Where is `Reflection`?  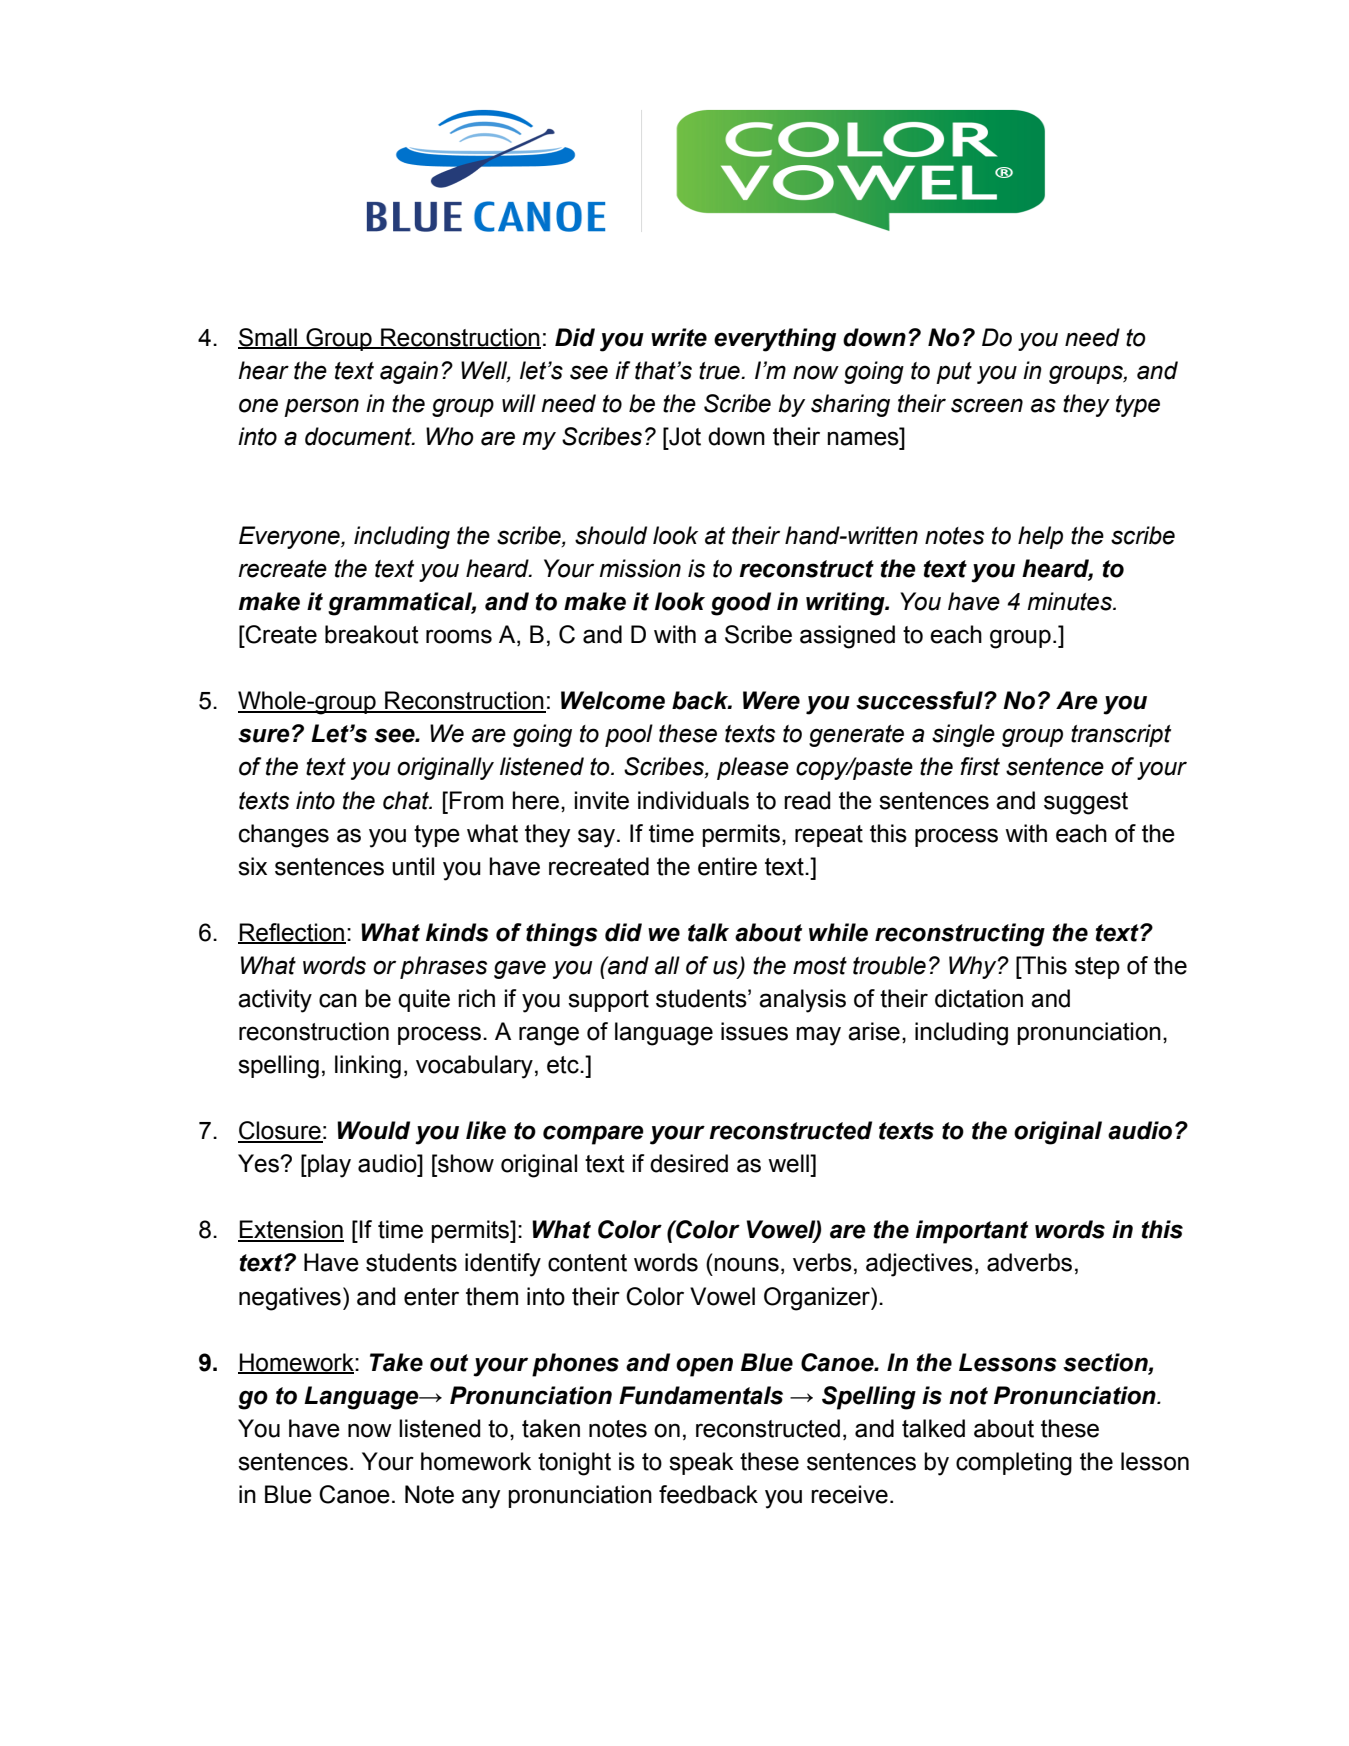 Reflection is located at coordinates (292, 933).
